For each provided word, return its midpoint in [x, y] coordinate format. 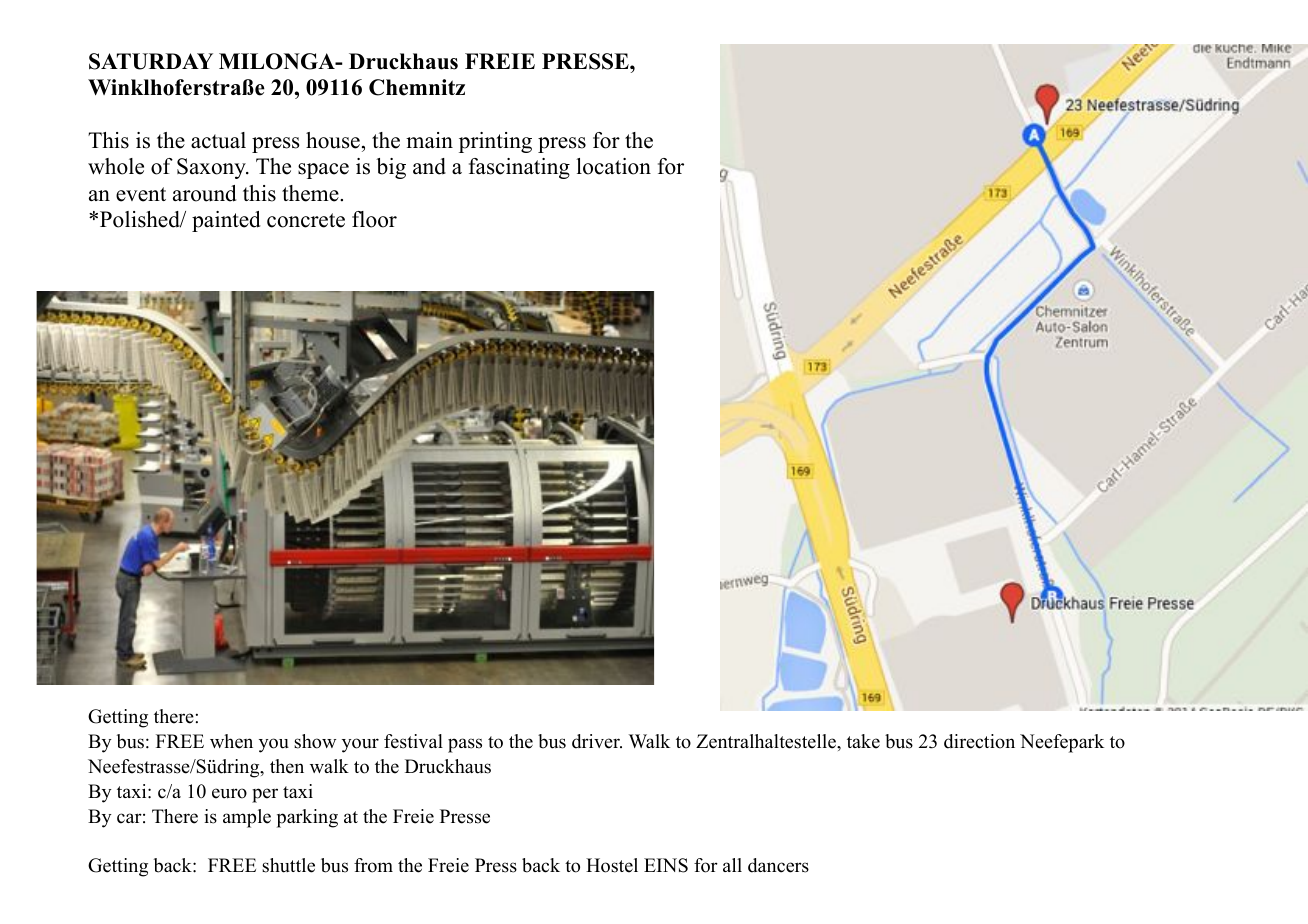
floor [374, 219]
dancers [778, 865]
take [863, 741]
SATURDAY [151, 61]
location [613, 166]
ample [247, 818]
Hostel [612, 865]
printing [495, 142]
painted [226, 221]
